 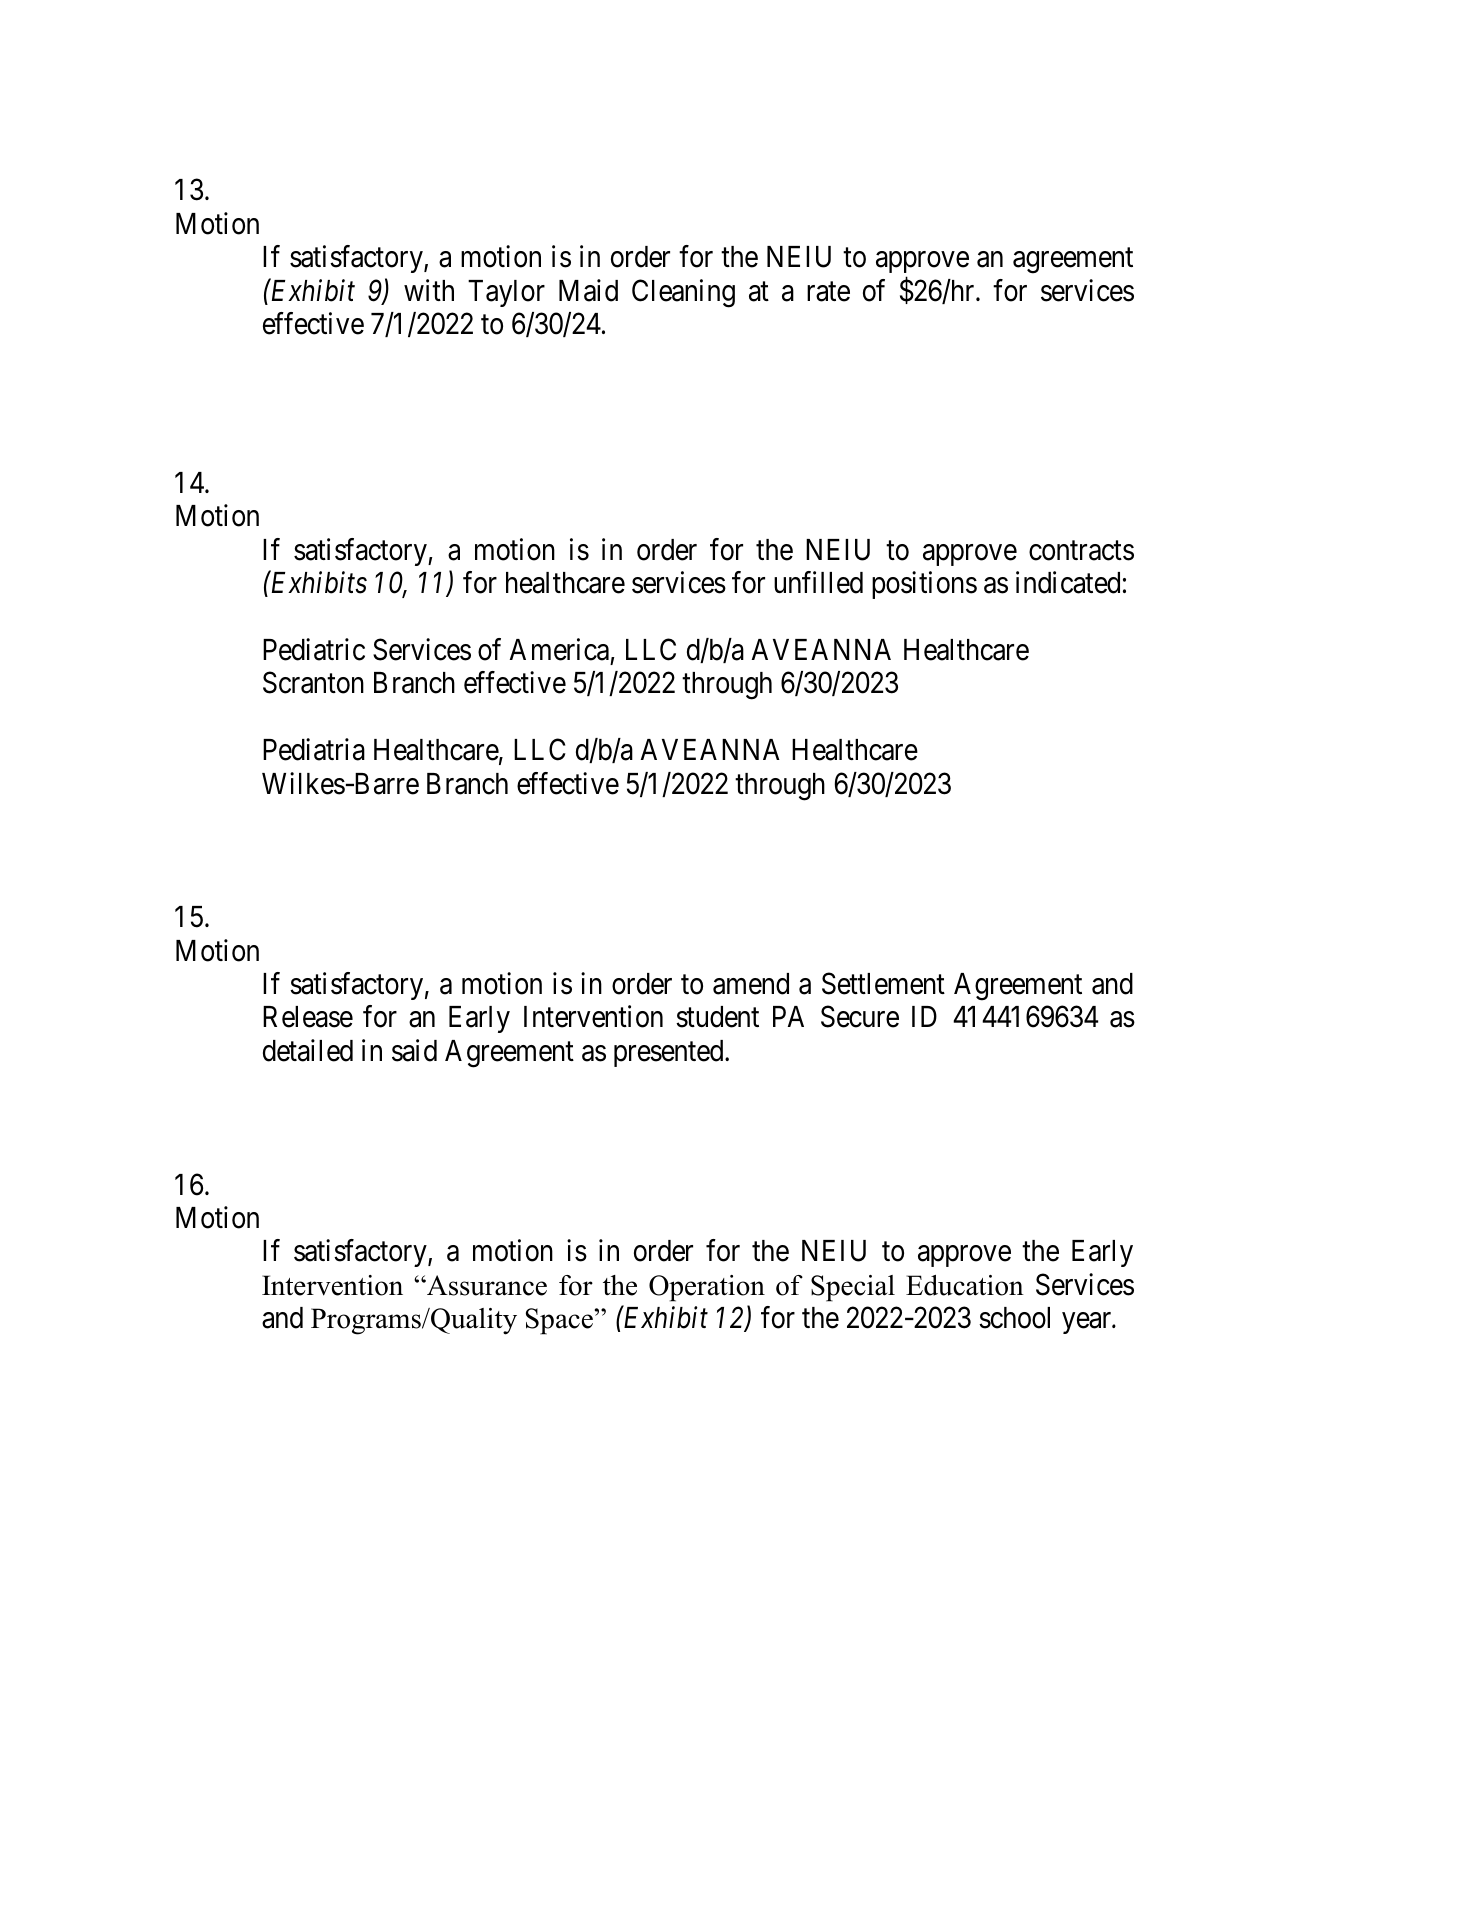 I want to click on rate, so click(x=828, y=292).
